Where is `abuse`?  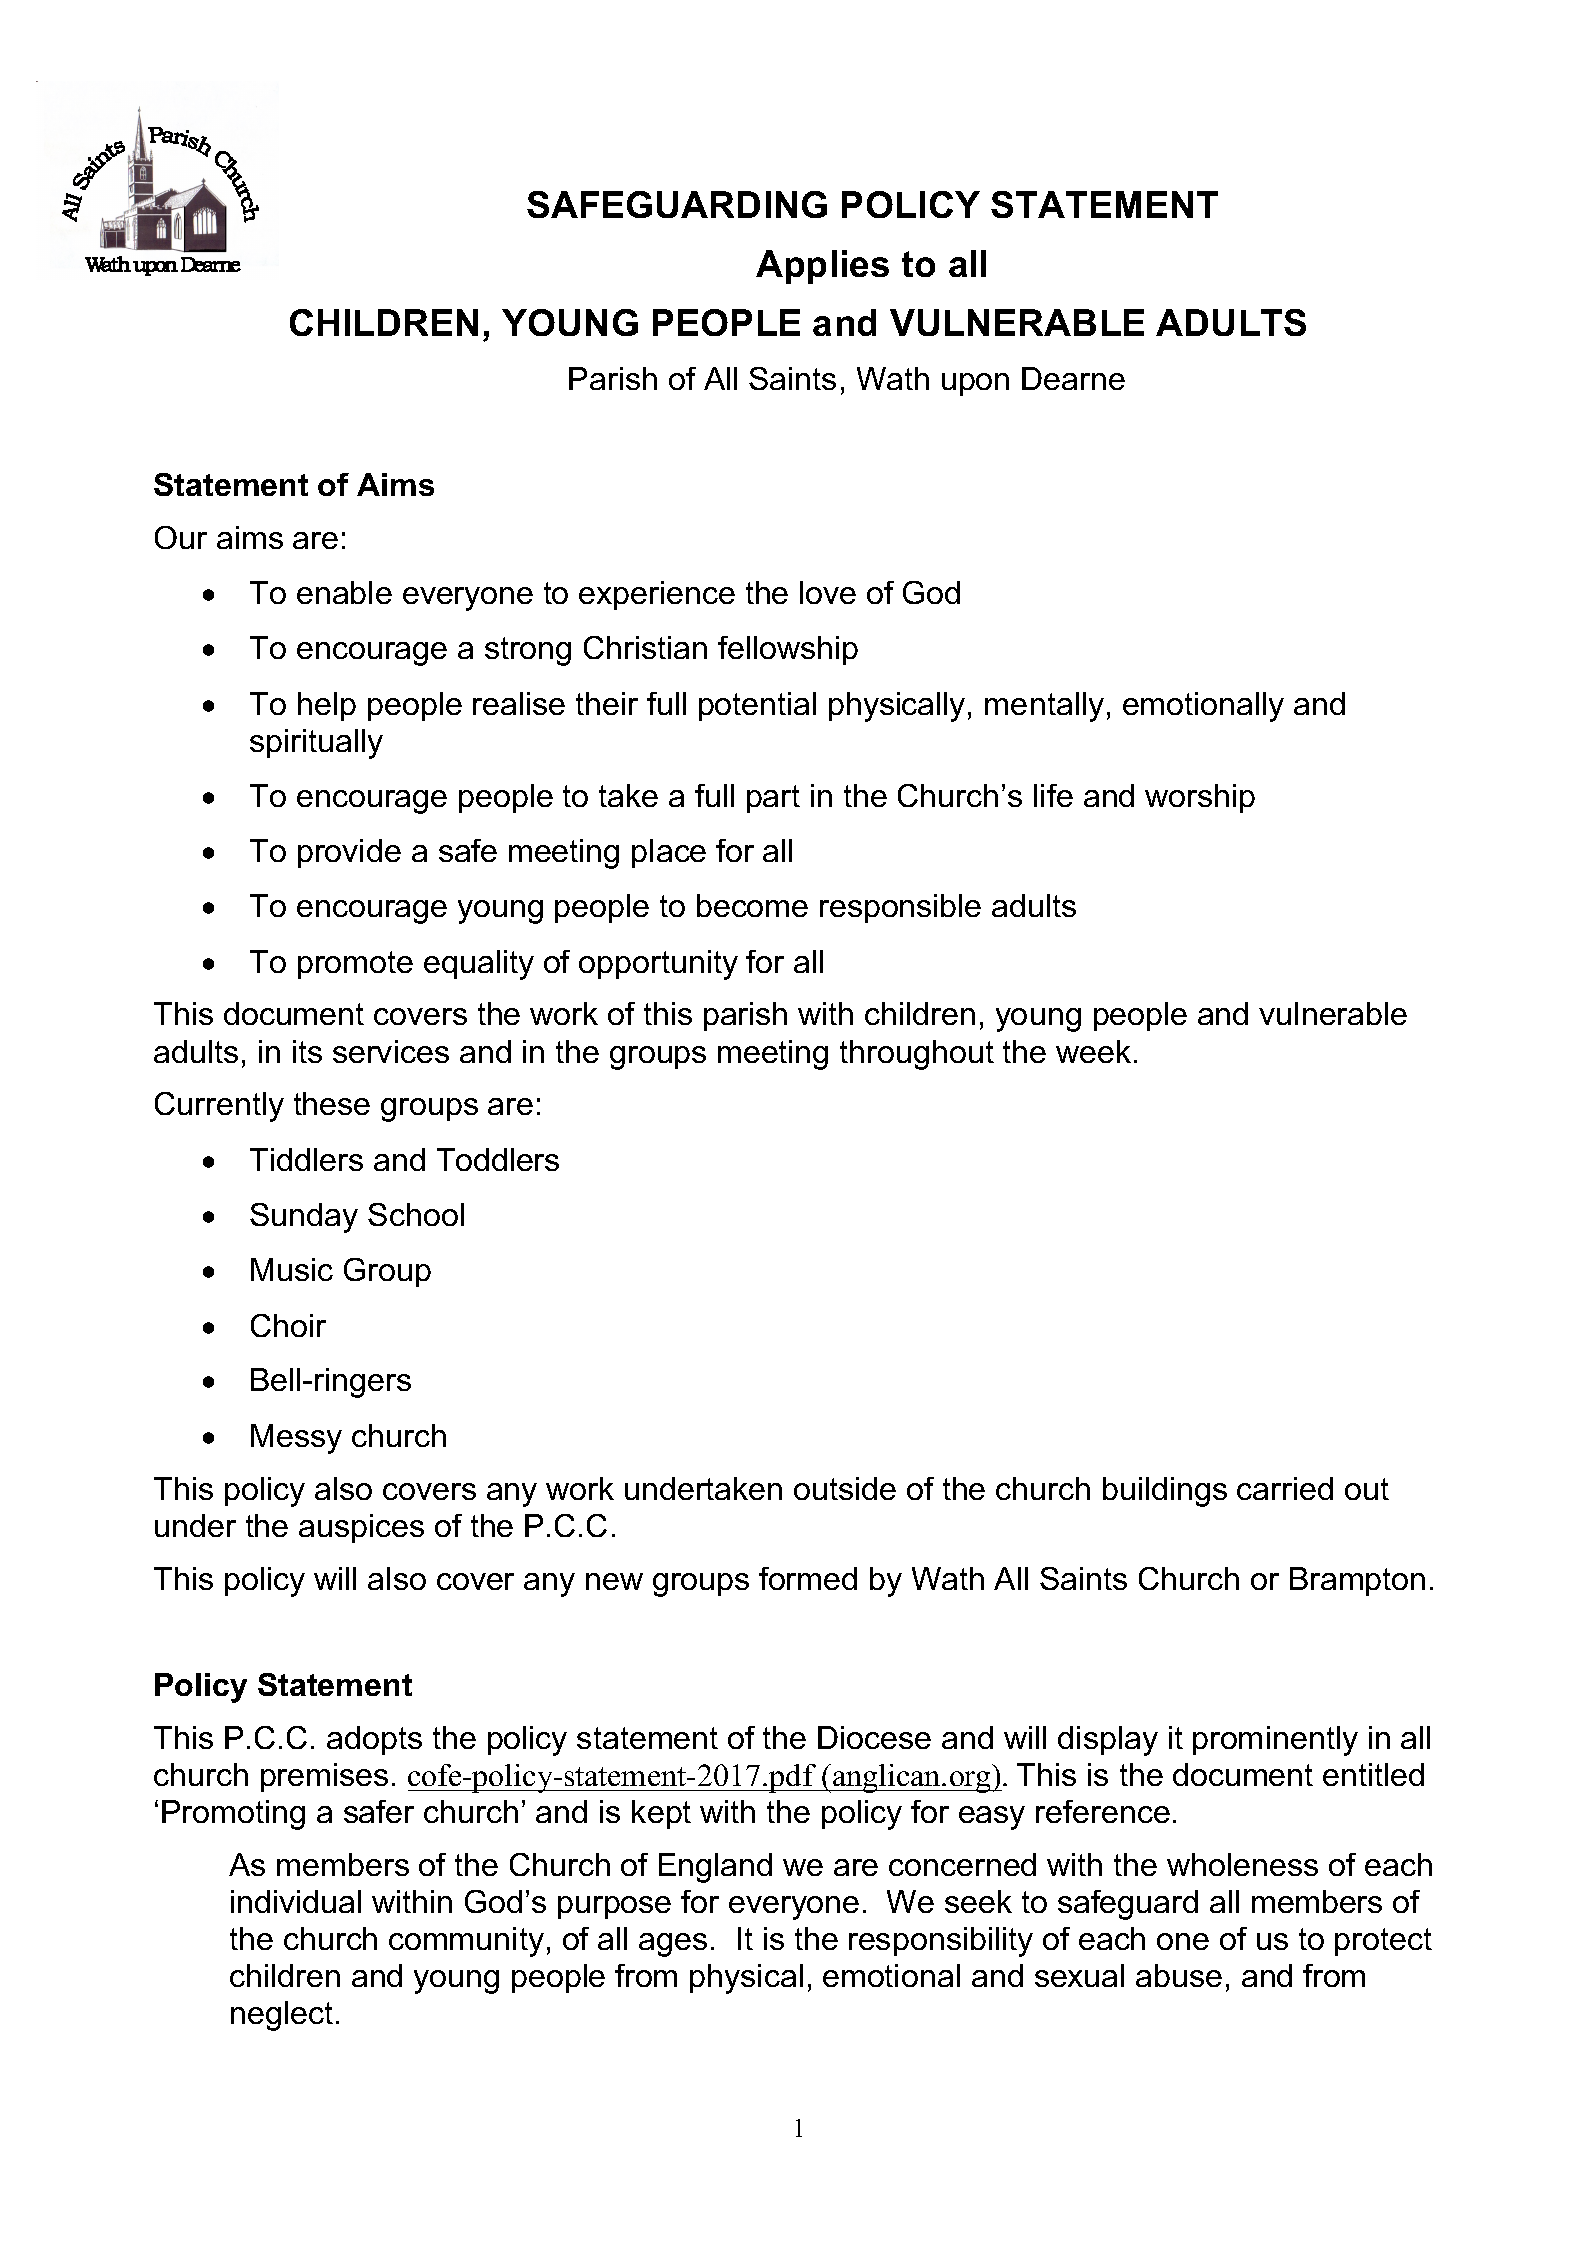
abuse is located at coordinates (1179, 1975).
